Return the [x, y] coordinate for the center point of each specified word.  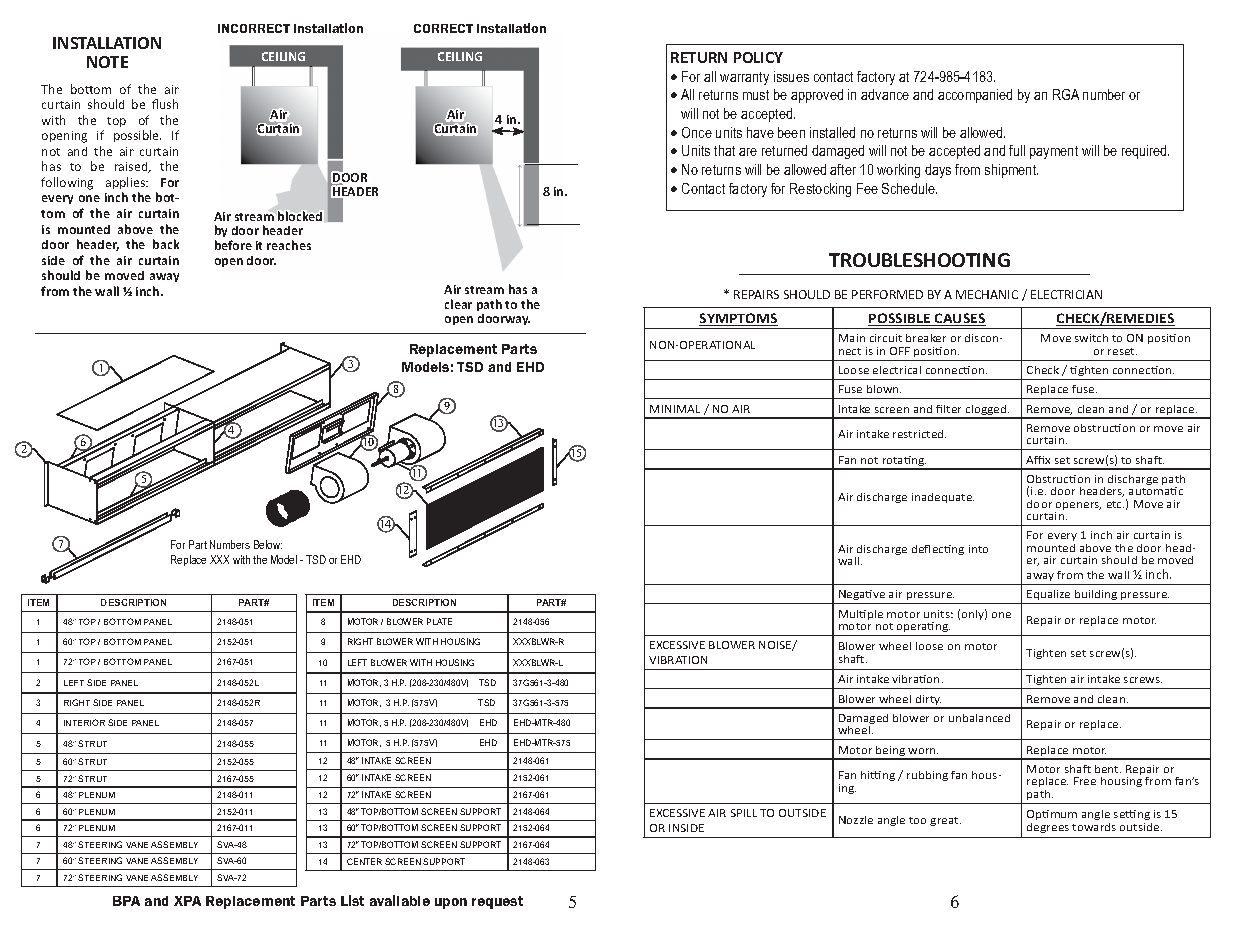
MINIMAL [675, 409]
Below [268, 544]
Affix [1038, 460]
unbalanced [979, 718]
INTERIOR [84, 722]
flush [165, 104]
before [233, 245]
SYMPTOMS [738, 319]
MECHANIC [987, 294]
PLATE [439, 621]
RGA [1066, 94]
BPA [126, 901]
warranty [744, 78]
